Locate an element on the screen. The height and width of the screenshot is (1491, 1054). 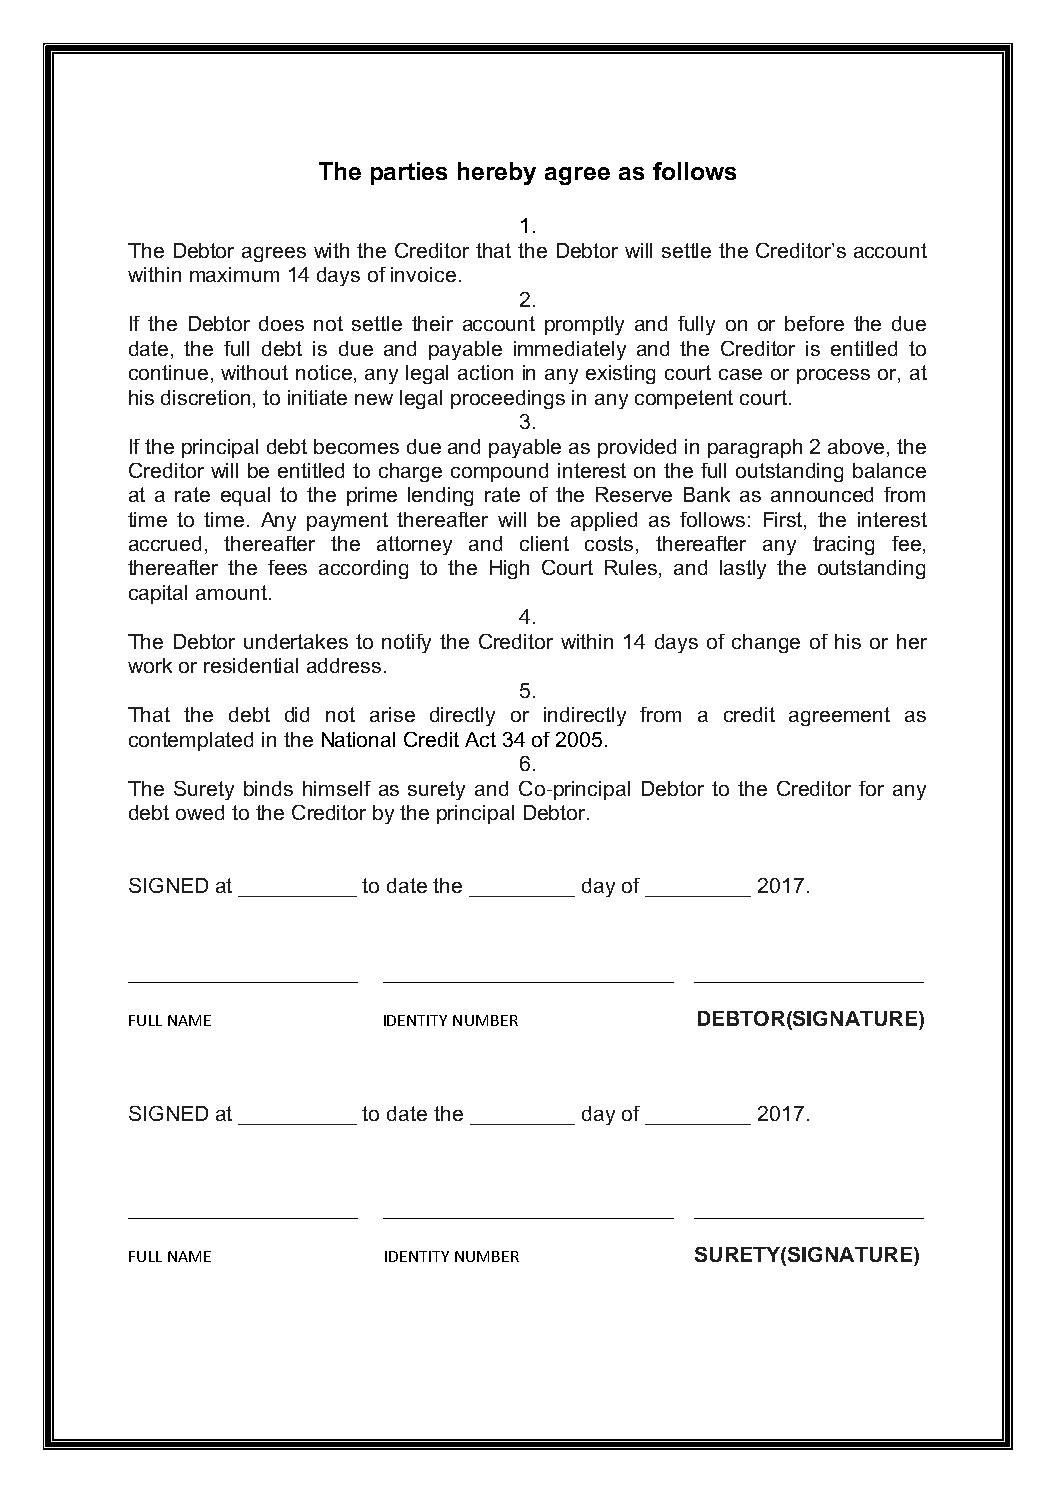
himself is located at coordinates (337, 788).
